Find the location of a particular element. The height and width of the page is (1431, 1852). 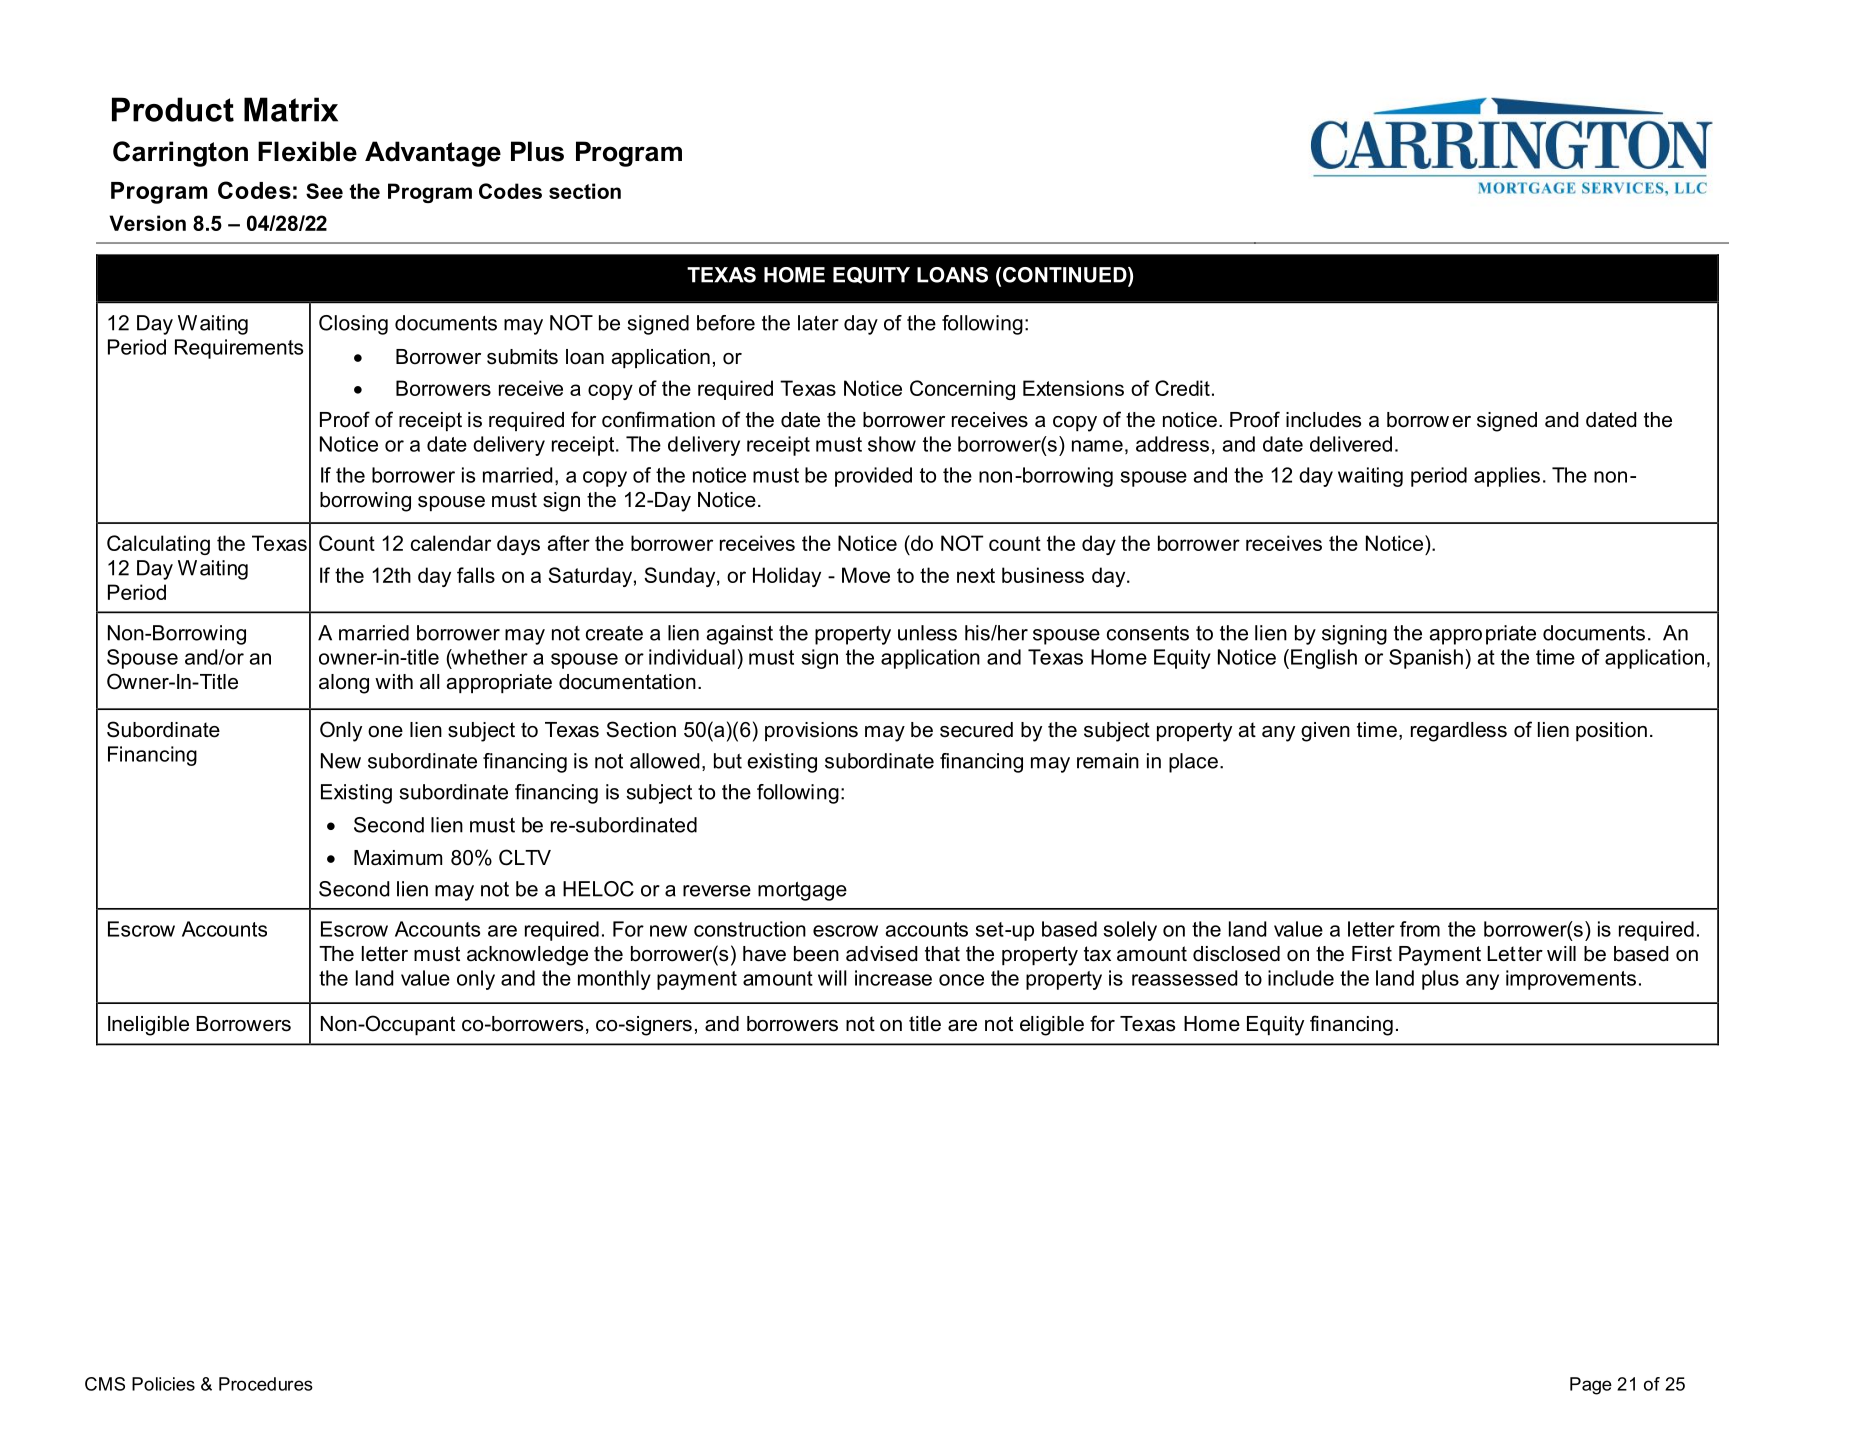

later is located at coordinates (818, 323).
